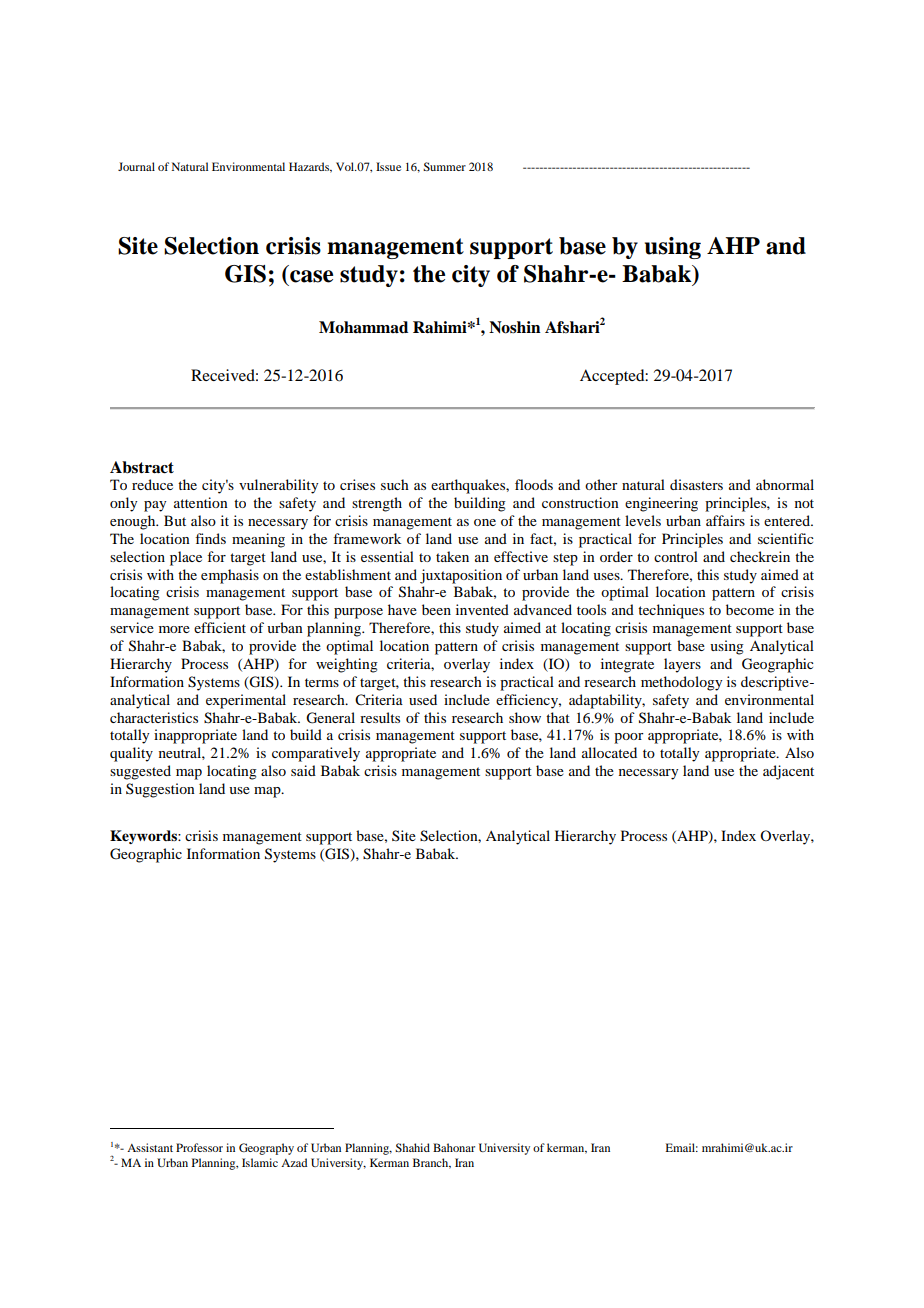  I want to click on layers, so click(682, 665).
